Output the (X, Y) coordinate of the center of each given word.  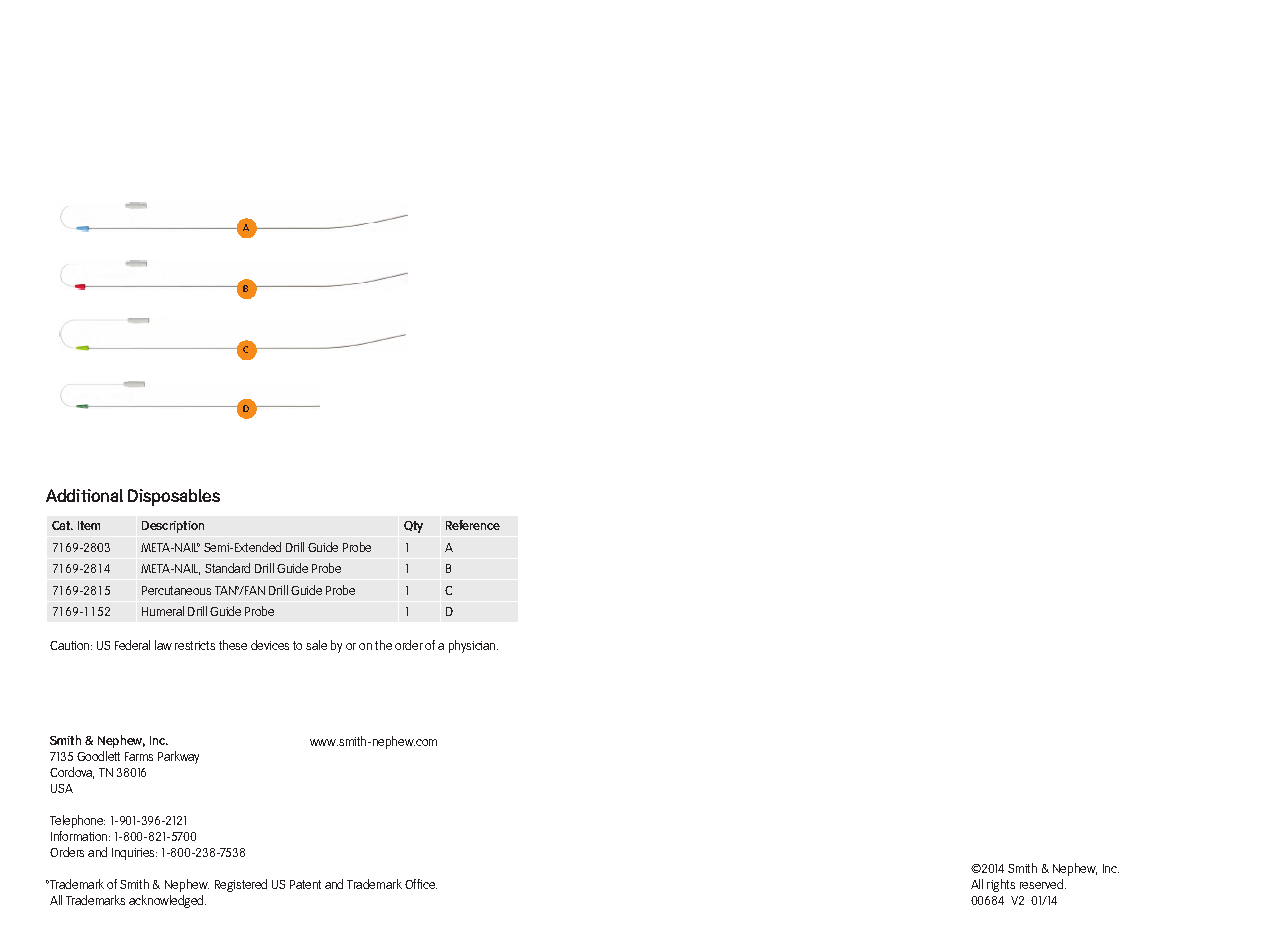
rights (1001, 885)
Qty (413, 527)
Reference (473, 525)
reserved (1043, 884)
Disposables (174, 497)
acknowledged (167, 901)
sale (316, 645)
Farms (139, 756)
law (163, 645)
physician (473, 646)
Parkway (178, 757)
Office (421, 884)
